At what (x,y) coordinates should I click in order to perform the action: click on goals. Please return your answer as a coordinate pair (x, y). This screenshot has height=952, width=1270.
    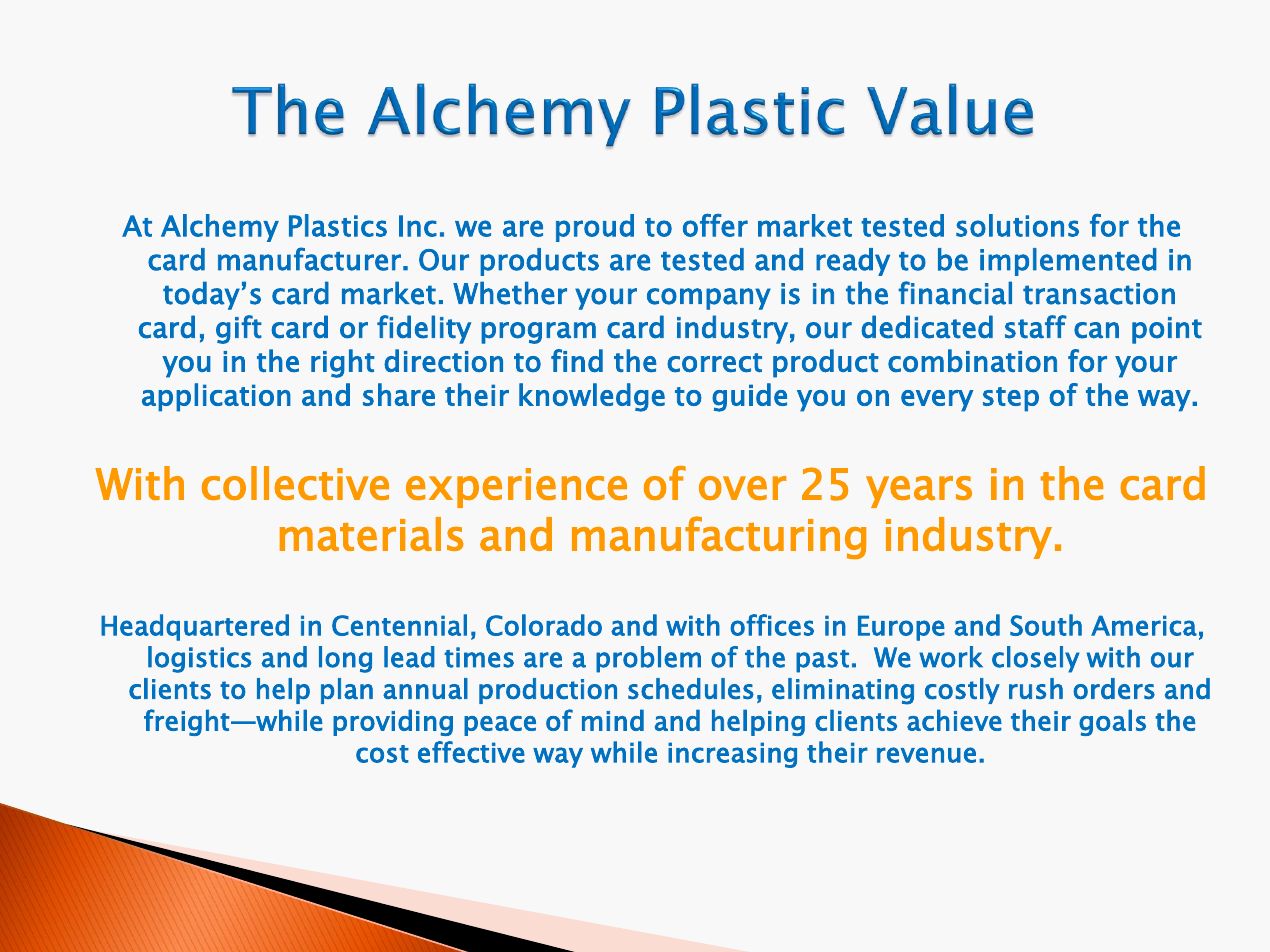
    Looking at the image, I should click on (1112, 722).
